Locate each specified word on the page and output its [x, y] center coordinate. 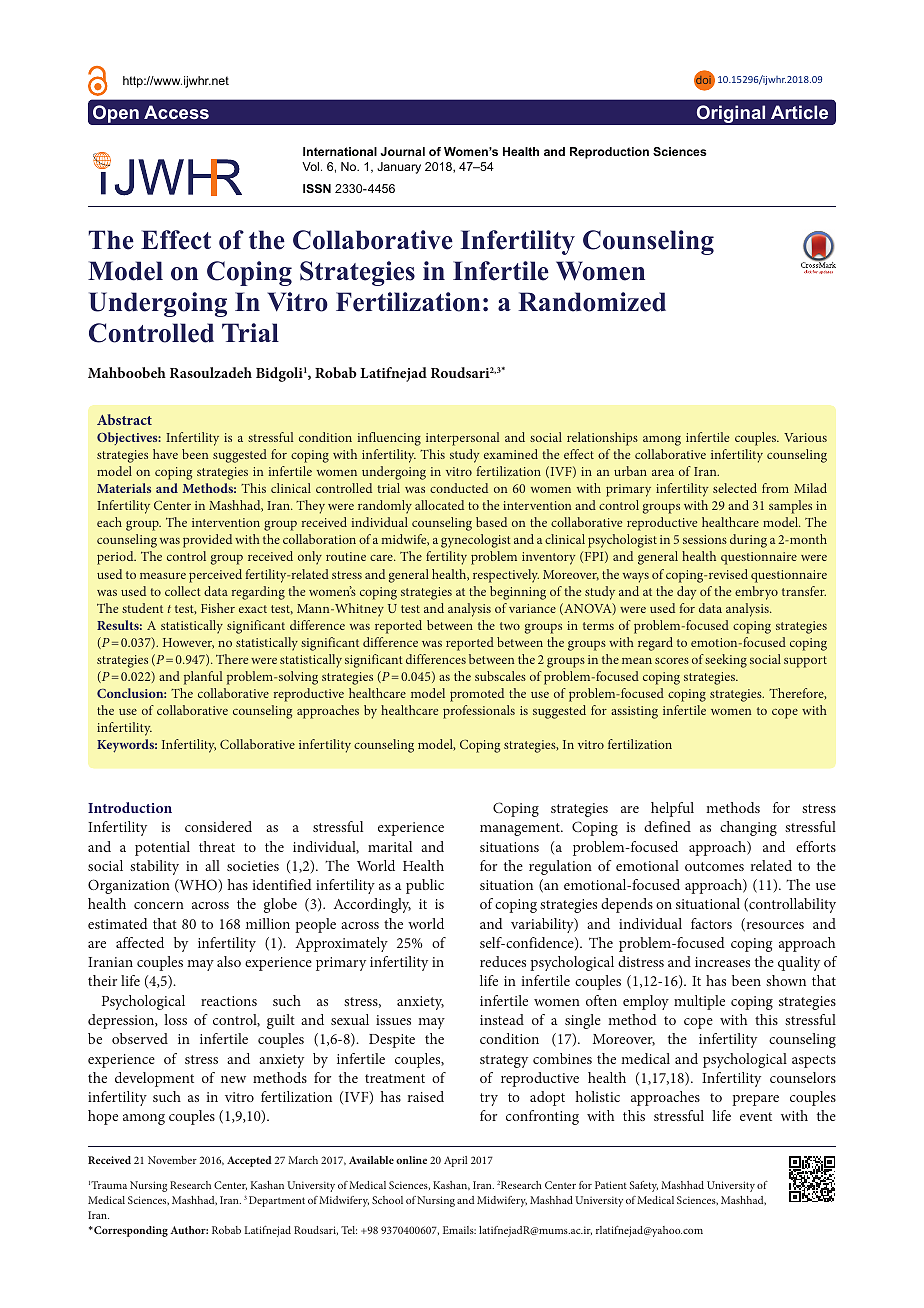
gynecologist [476, 541]
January [399, 168]
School [387, 1200]
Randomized [592, 302]
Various [805, 437]
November [172, 1160]
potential [162, 848]
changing [748, 828]
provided [207, 541]
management [521, 829]
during [748, 541]
